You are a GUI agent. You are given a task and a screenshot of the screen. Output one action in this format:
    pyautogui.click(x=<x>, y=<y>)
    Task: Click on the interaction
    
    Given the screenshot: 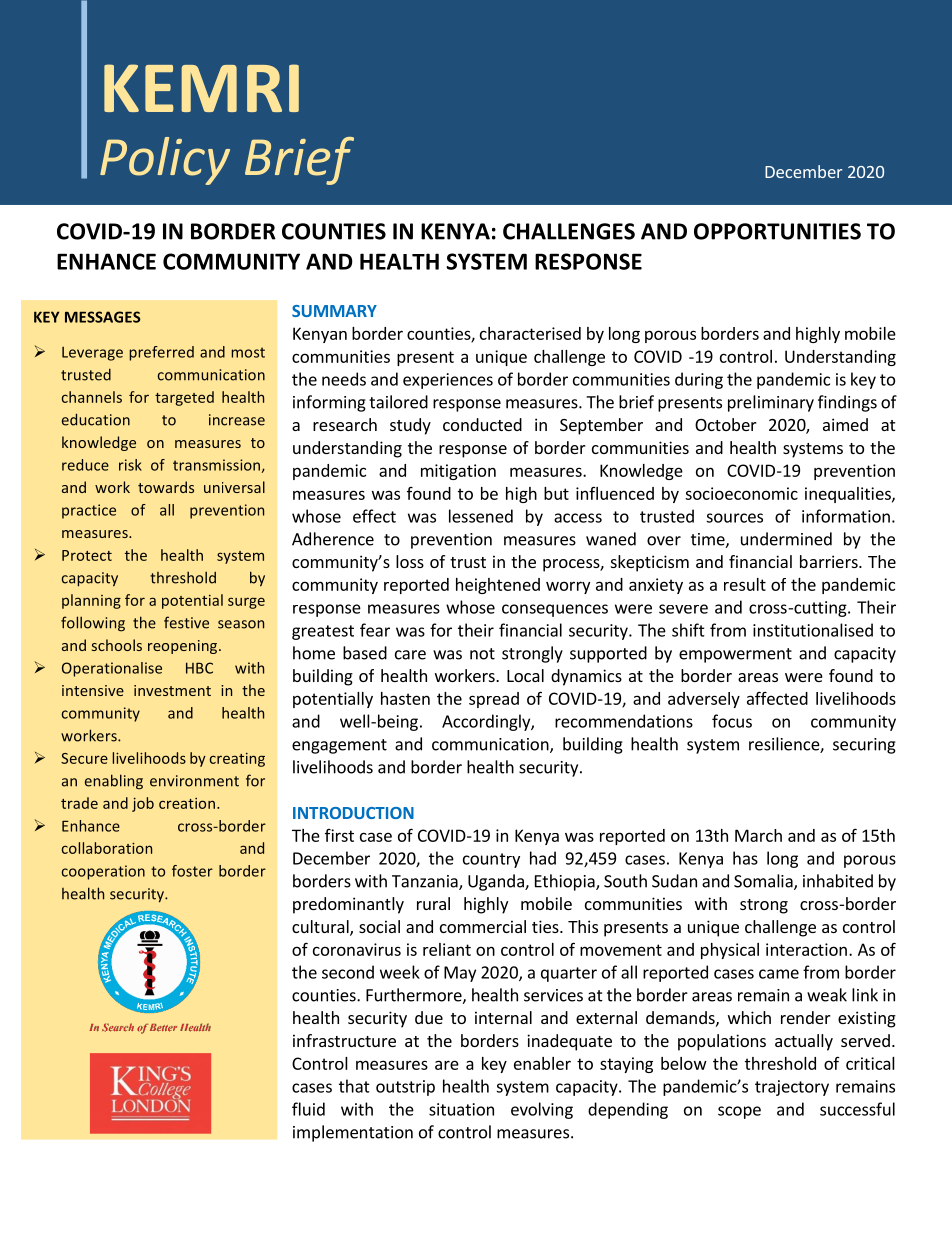 What is the action you would take?
    pyautogui.click(x=806, y=949)
